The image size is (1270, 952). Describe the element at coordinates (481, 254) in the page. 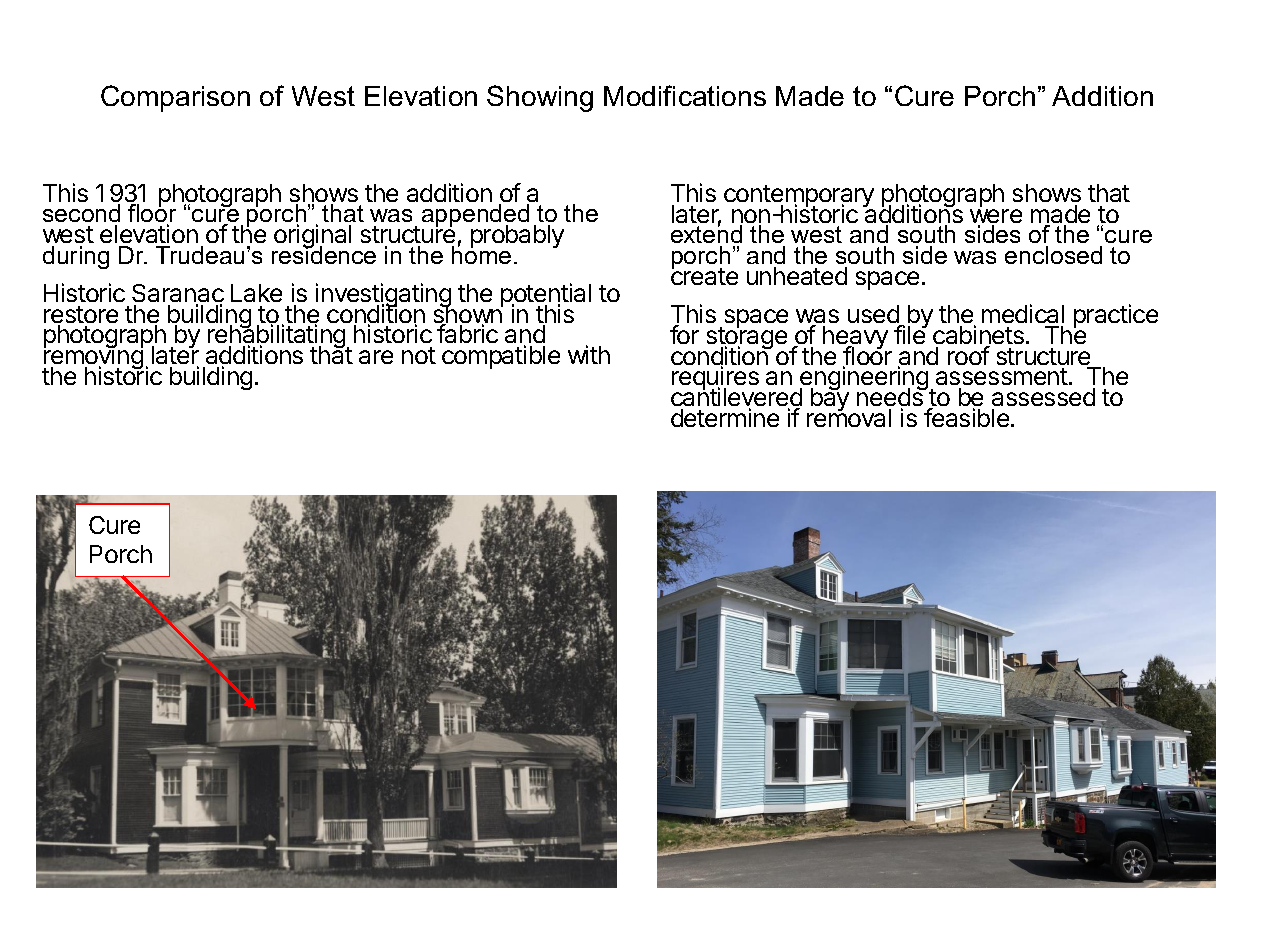

I see `home` at that location.
